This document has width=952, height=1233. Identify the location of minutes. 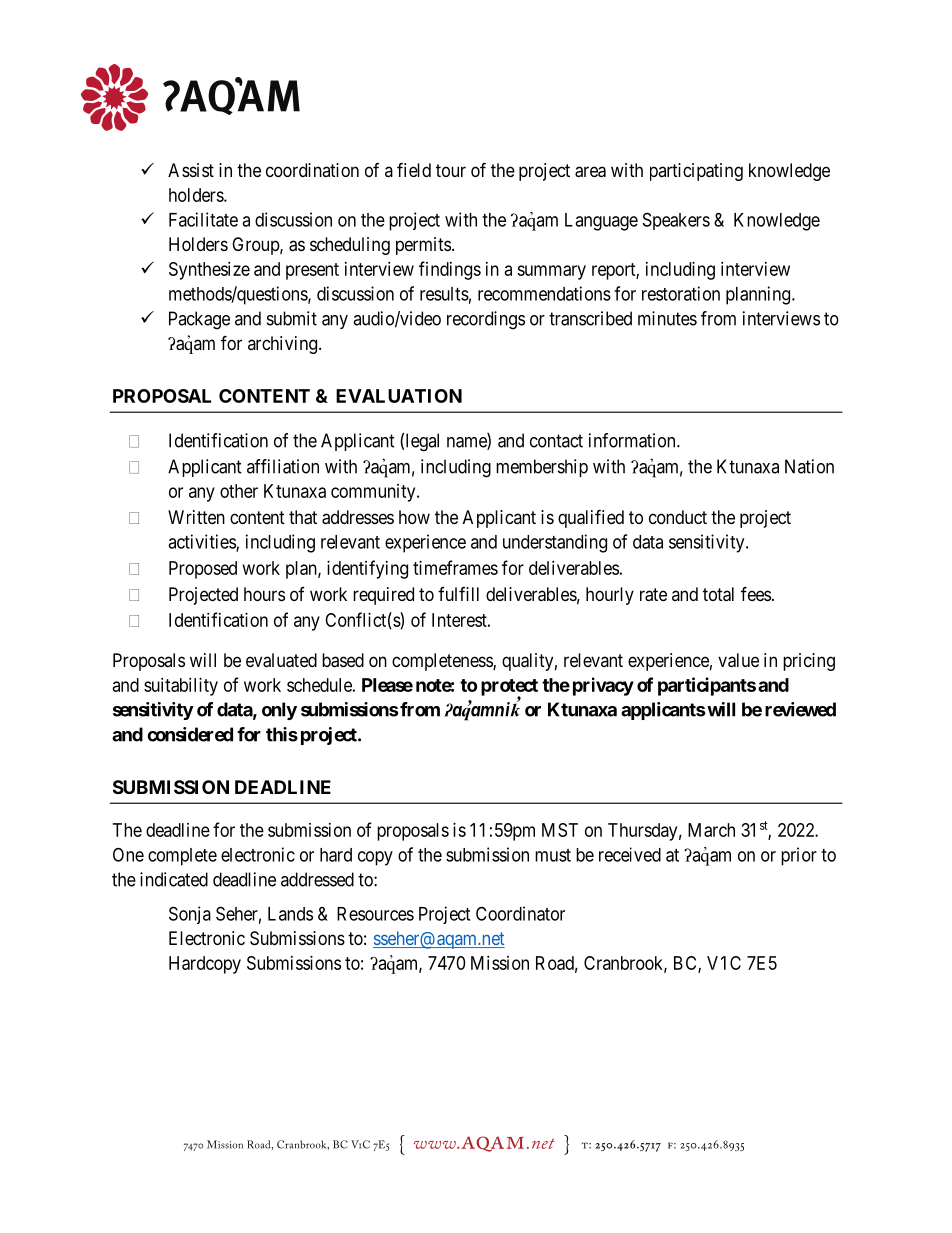
(667, 318).
